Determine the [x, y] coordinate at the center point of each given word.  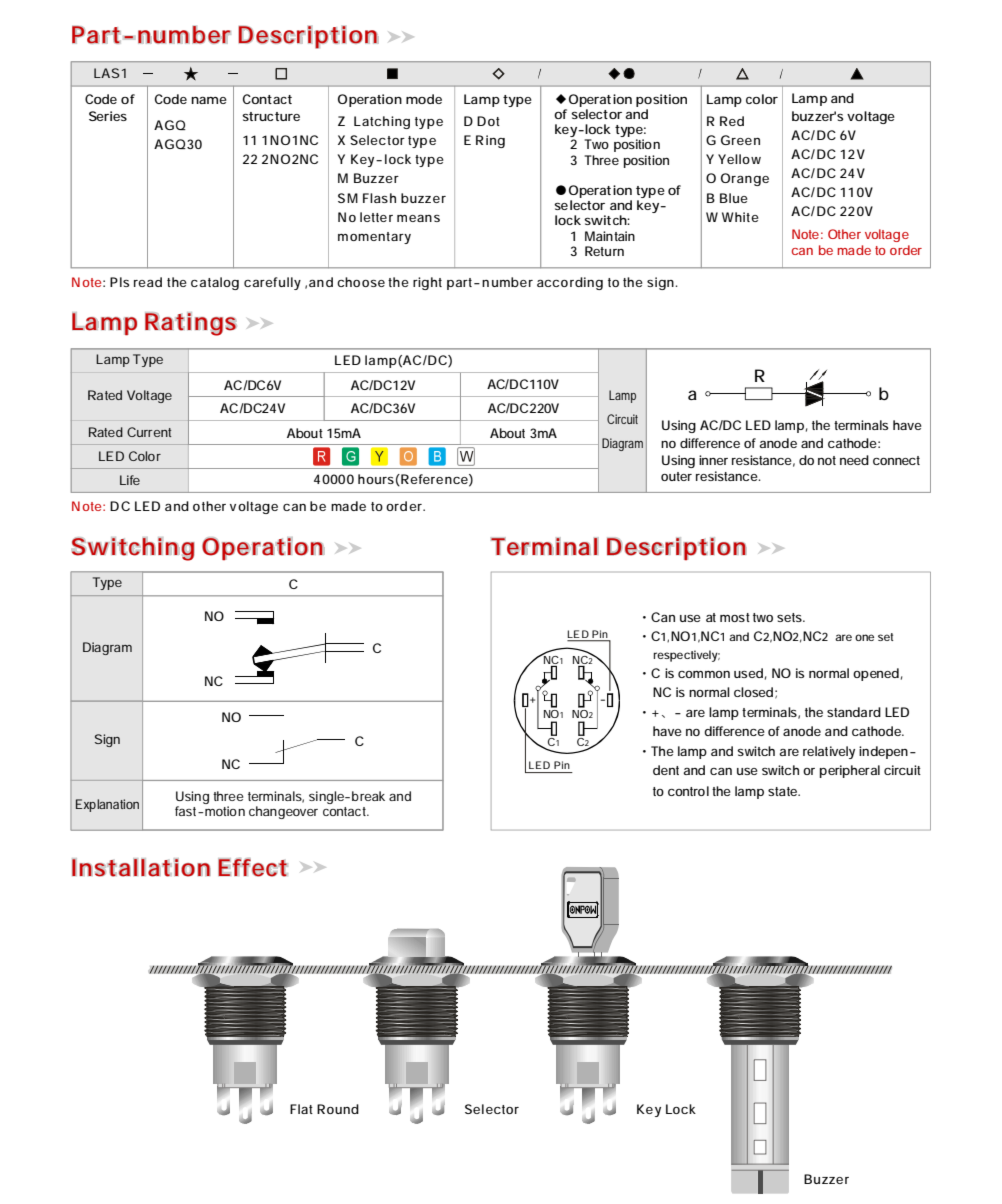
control [688, 791]
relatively [829, 752]
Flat [301, 1109]
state [784, 791]
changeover [283, 812]
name [209, 100]
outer [676, 476]
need [854, 460]
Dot [488, 121]
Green [740, 140]
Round [338, 1109]
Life [130, 480]
